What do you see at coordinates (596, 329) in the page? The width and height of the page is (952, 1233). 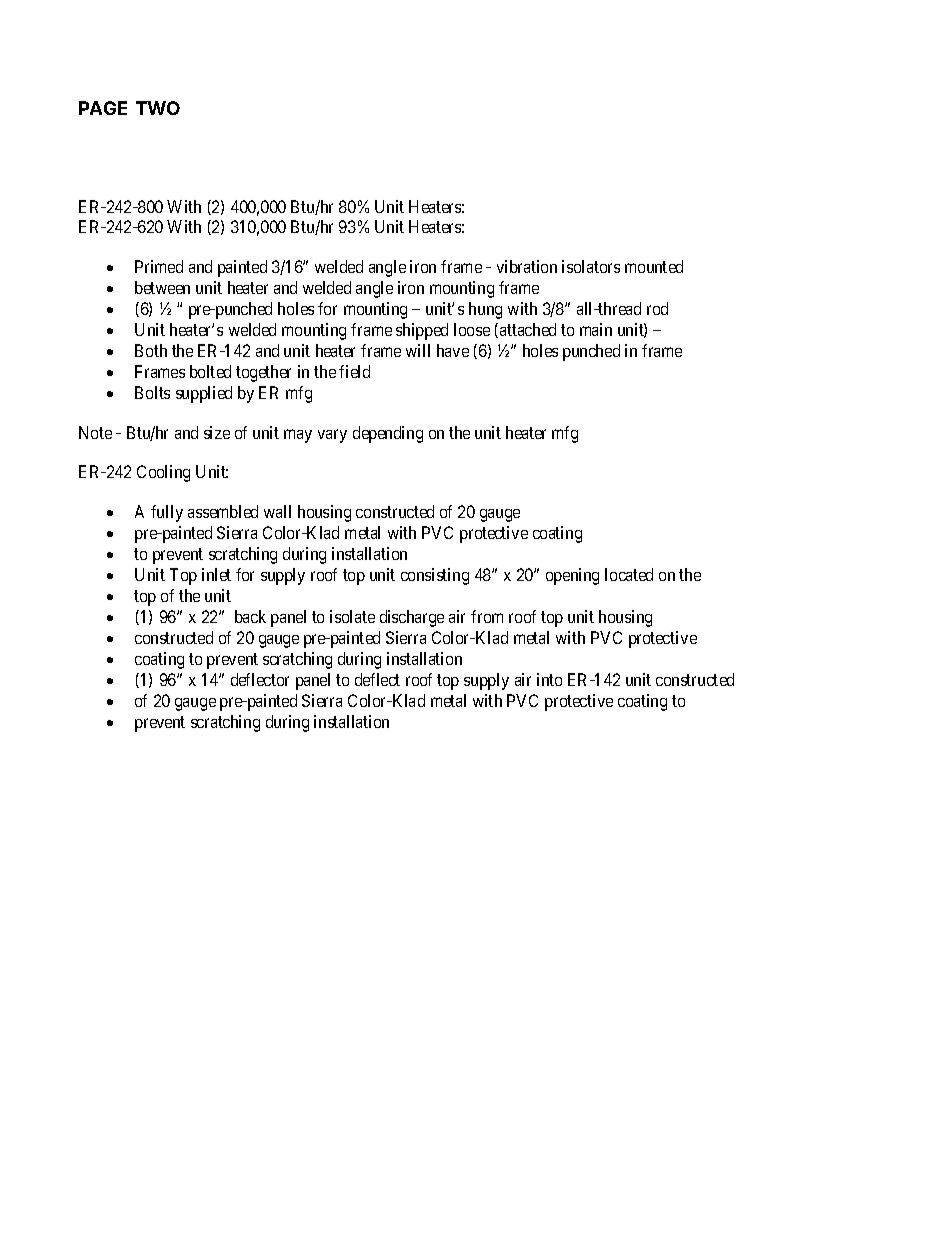 I see `main` at bounding box center [596, 329].
